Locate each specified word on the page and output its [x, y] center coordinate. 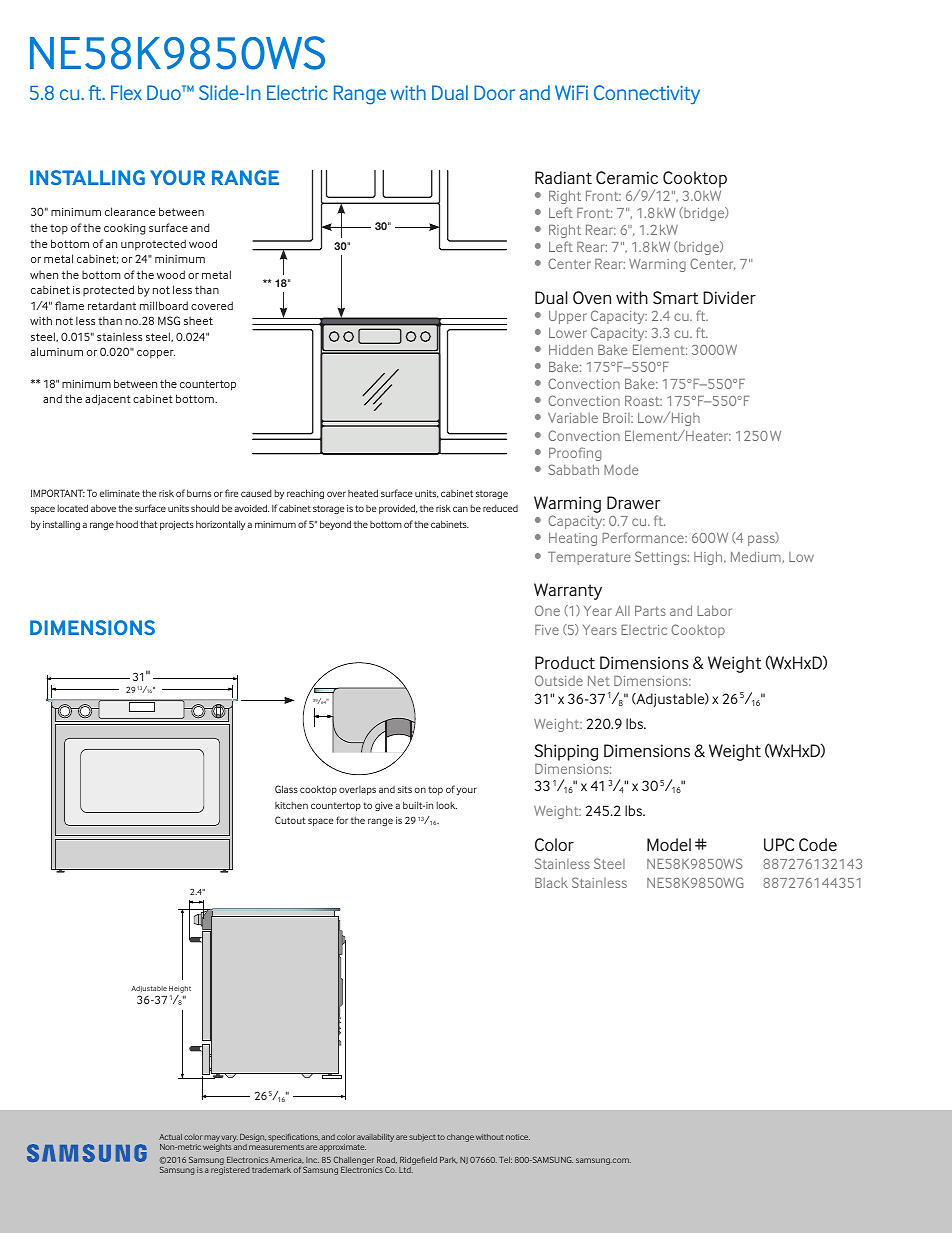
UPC [779, 845]
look [446, 805]
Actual [170, 1137]
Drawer [633, 502]
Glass [286, 789]
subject [422, 1138]
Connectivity [647, 95]
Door [494, 92]
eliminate [120, 493]
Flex [126, 92]
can [460, 509]
